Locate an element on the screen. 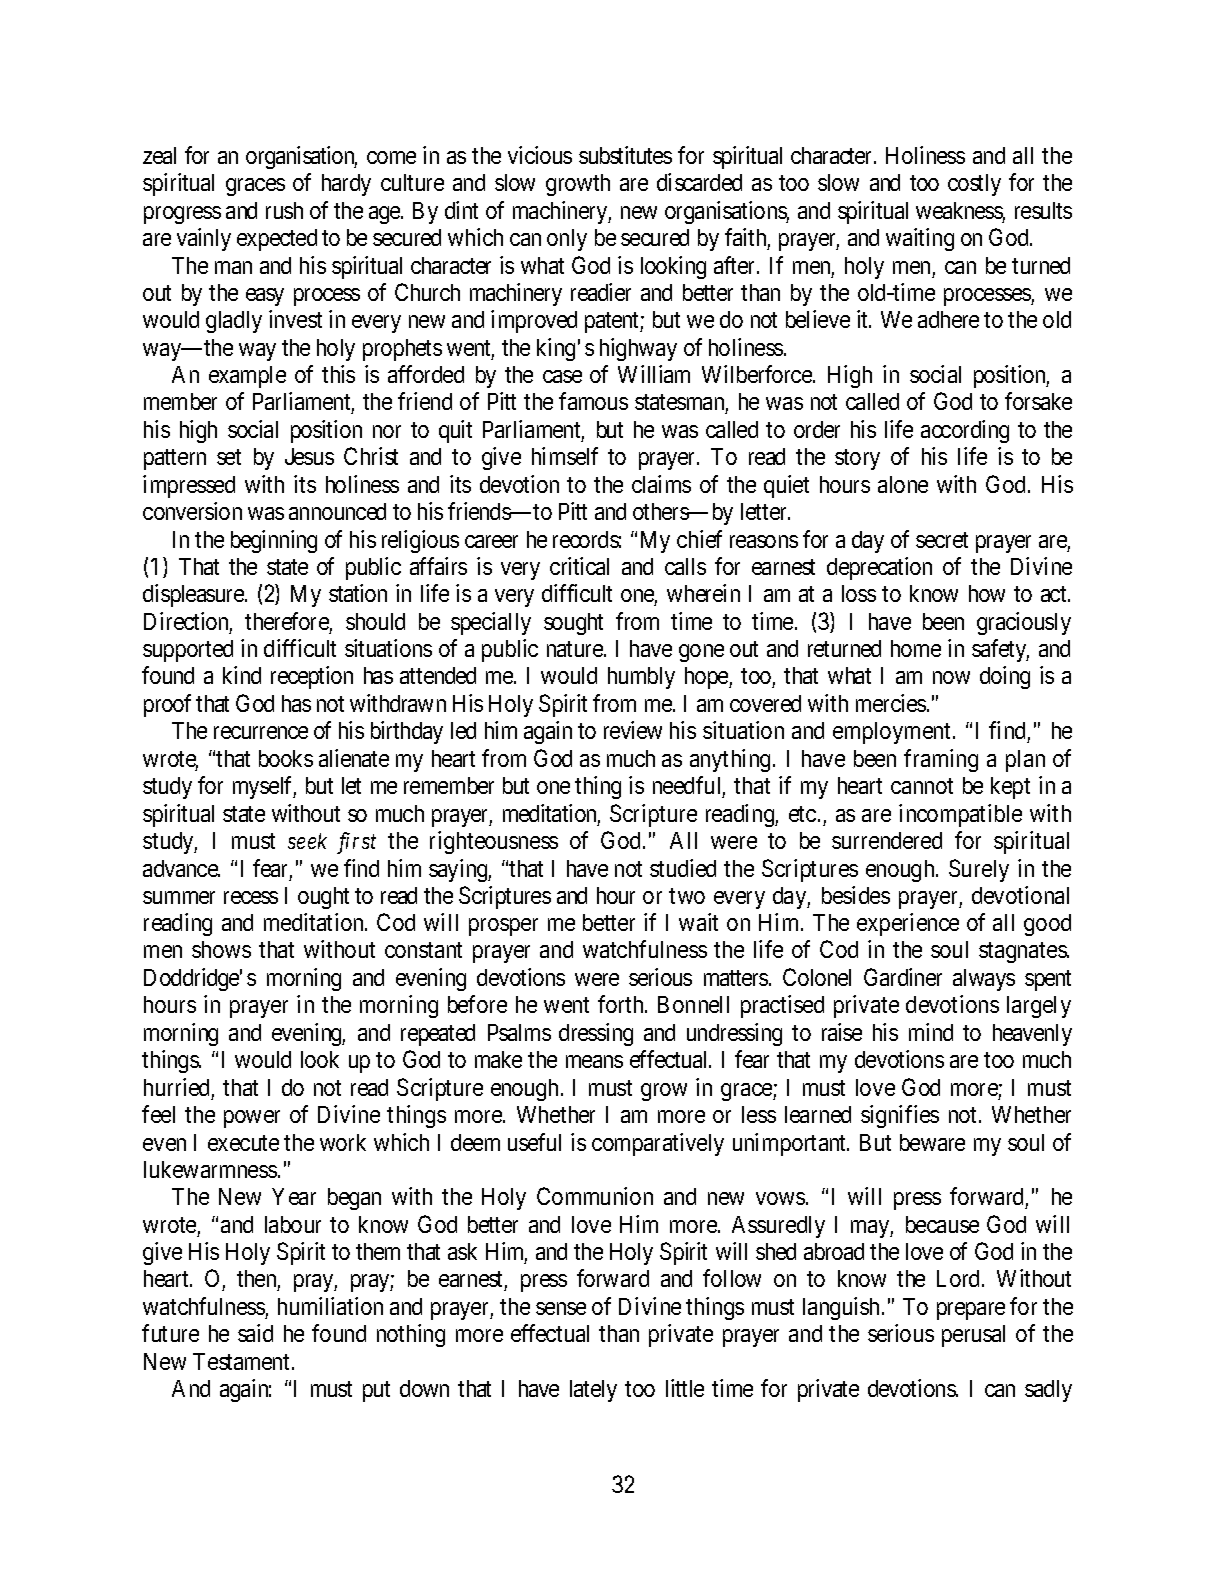 The height and width of the screenshot is (1573, 1215). substitutes is located at coordinates (625, 155).
